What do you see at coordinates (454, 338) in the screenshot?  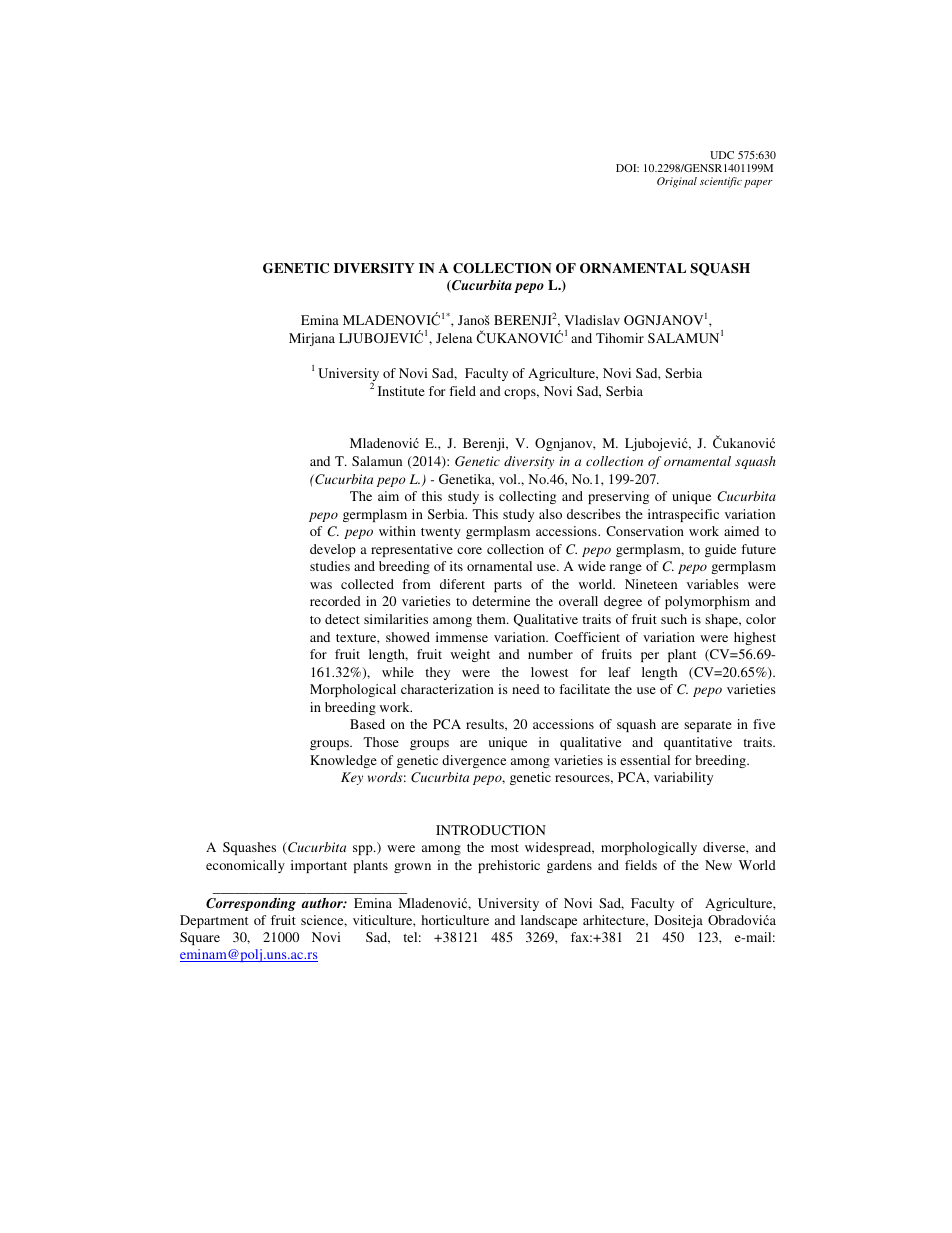 I see `Jelena` at bounding box center [454, 338].
